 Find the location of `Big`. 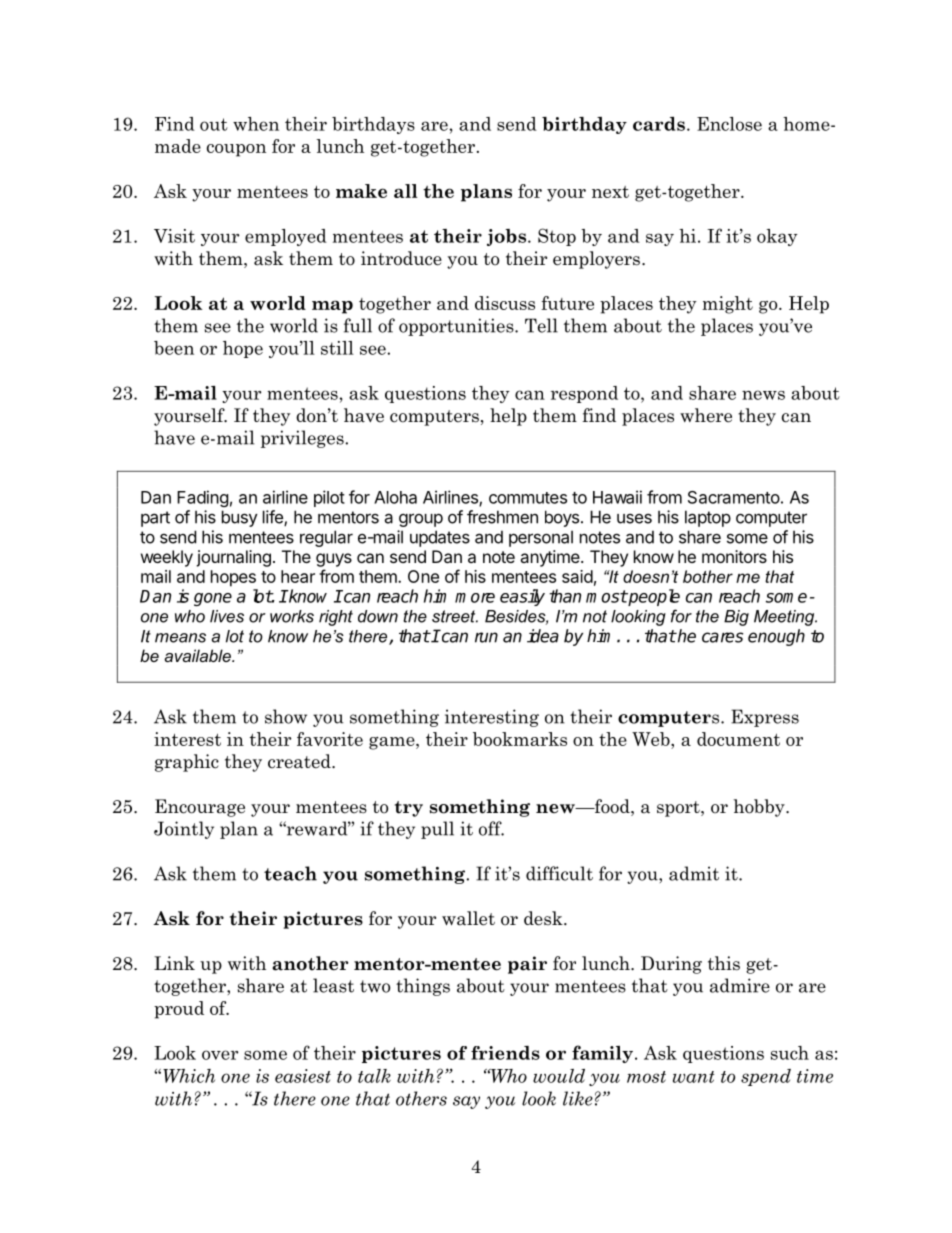

Big is located at coordinates (736, 618).
